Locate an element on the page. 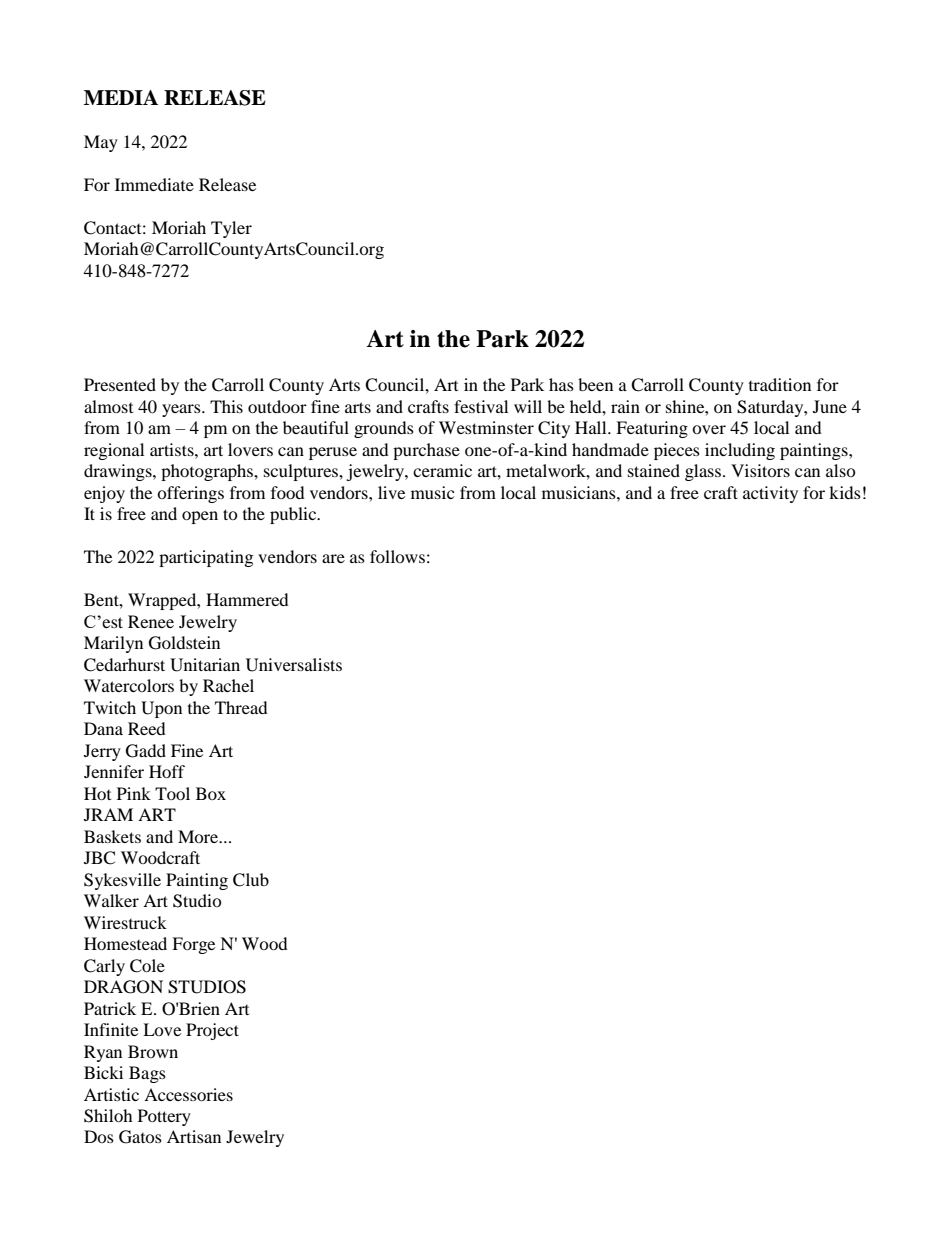  been is located at coordinates (595, 384).
